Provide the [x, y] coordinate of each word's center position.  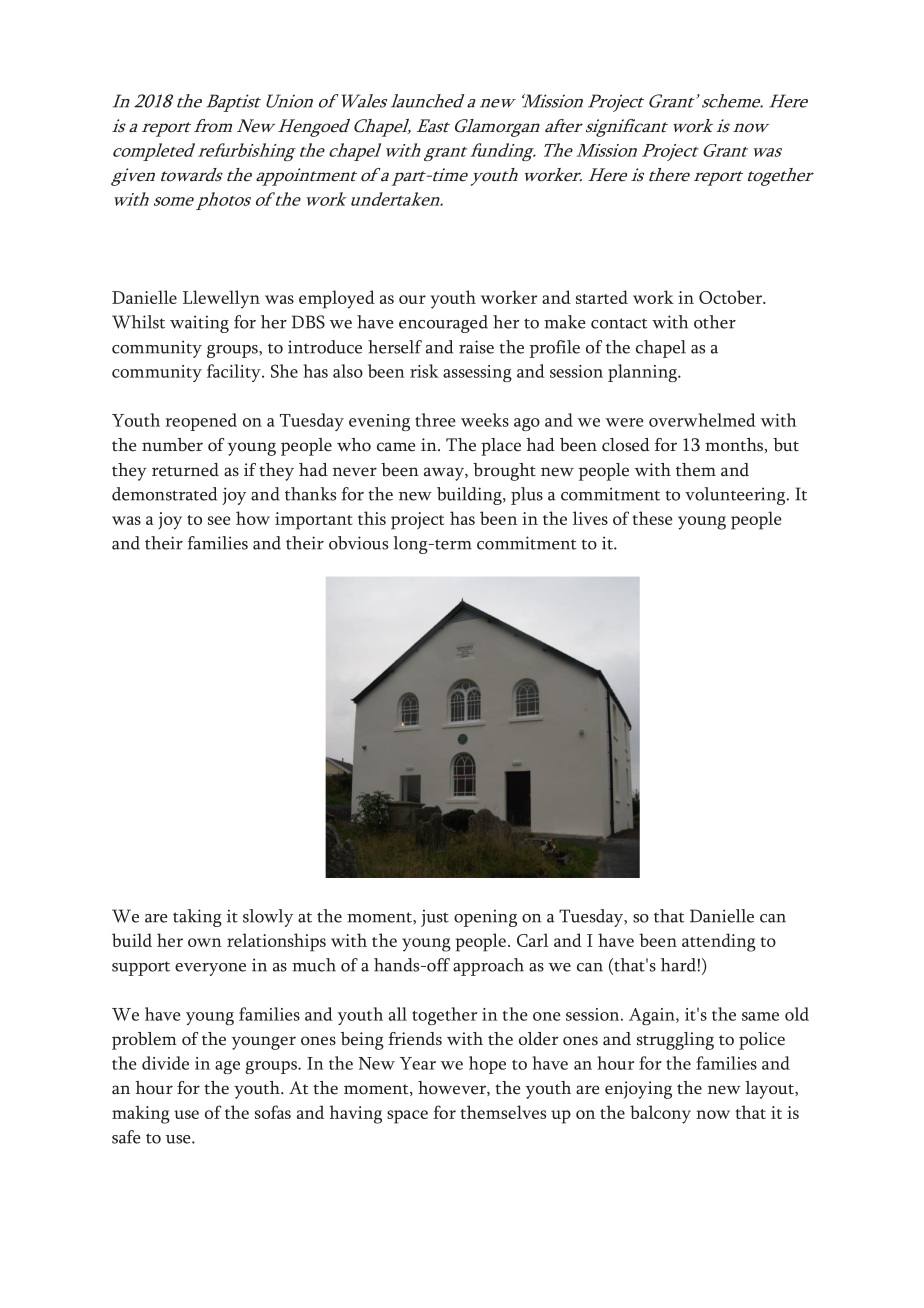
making [141, 1114]
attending [719, 942]
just [435, 918]
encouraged [443, 324]
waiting [199, 324]
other [715, 322]
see [219, 520]
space [407, 1117]
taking [197, 918]
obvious [358, 543]
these [652, 518]
